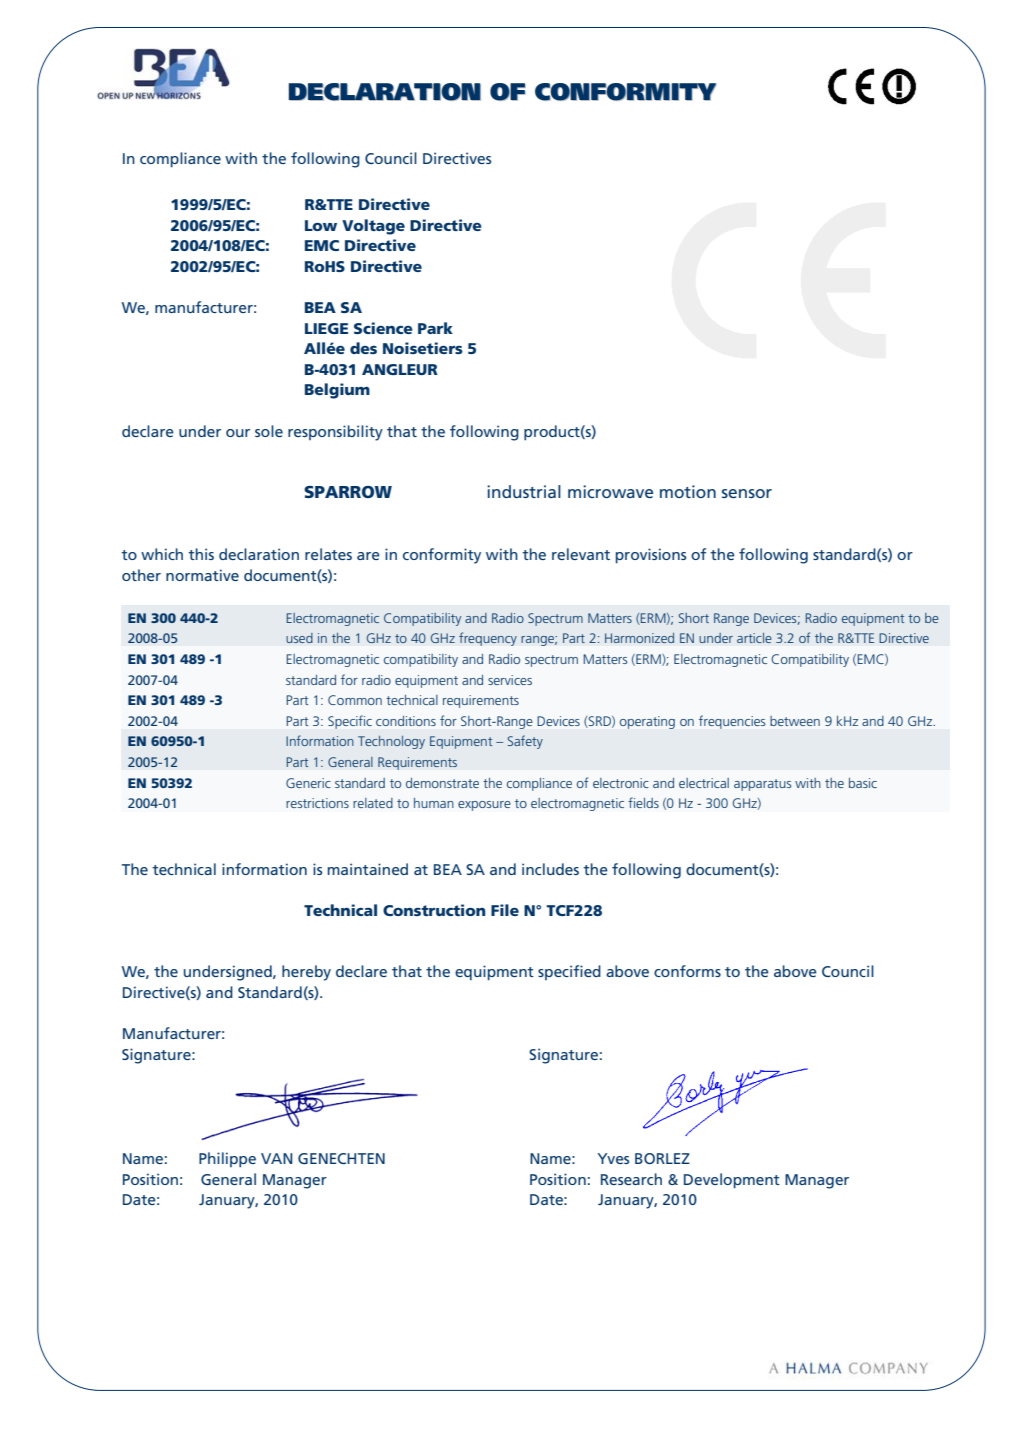 The width and height of the screenshot is (1022, 1445). What do you see at coordinates (201, 554) in the screenshot?
I see `this` at bounding box center [201, 554].
